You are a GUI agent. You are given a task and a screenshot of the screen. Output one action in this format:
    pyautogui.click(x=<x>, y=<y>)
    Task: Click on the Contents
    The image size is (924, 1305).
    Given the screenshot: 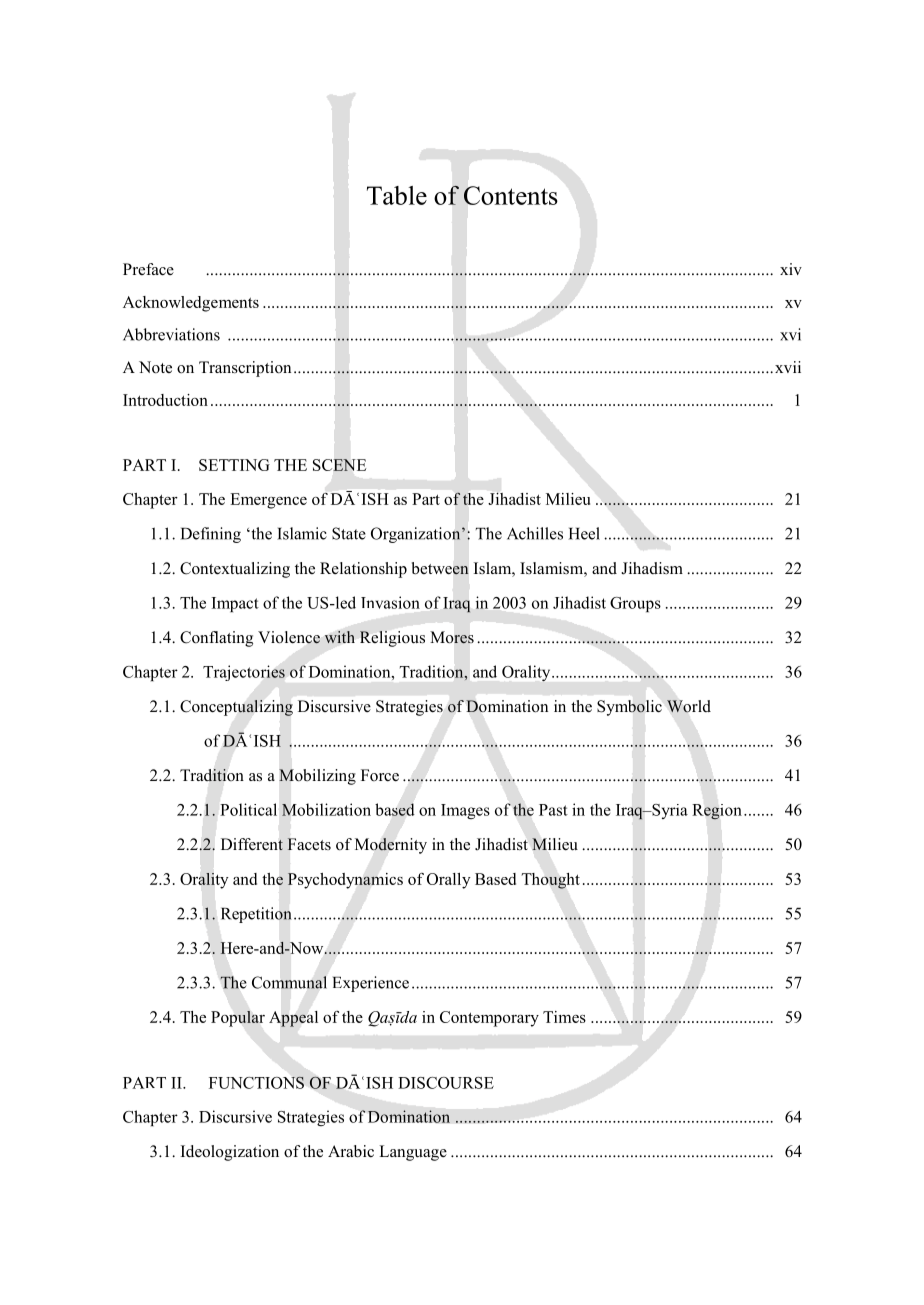 What is the action you would take?
    pyautogui.click(x=511, y=195)
